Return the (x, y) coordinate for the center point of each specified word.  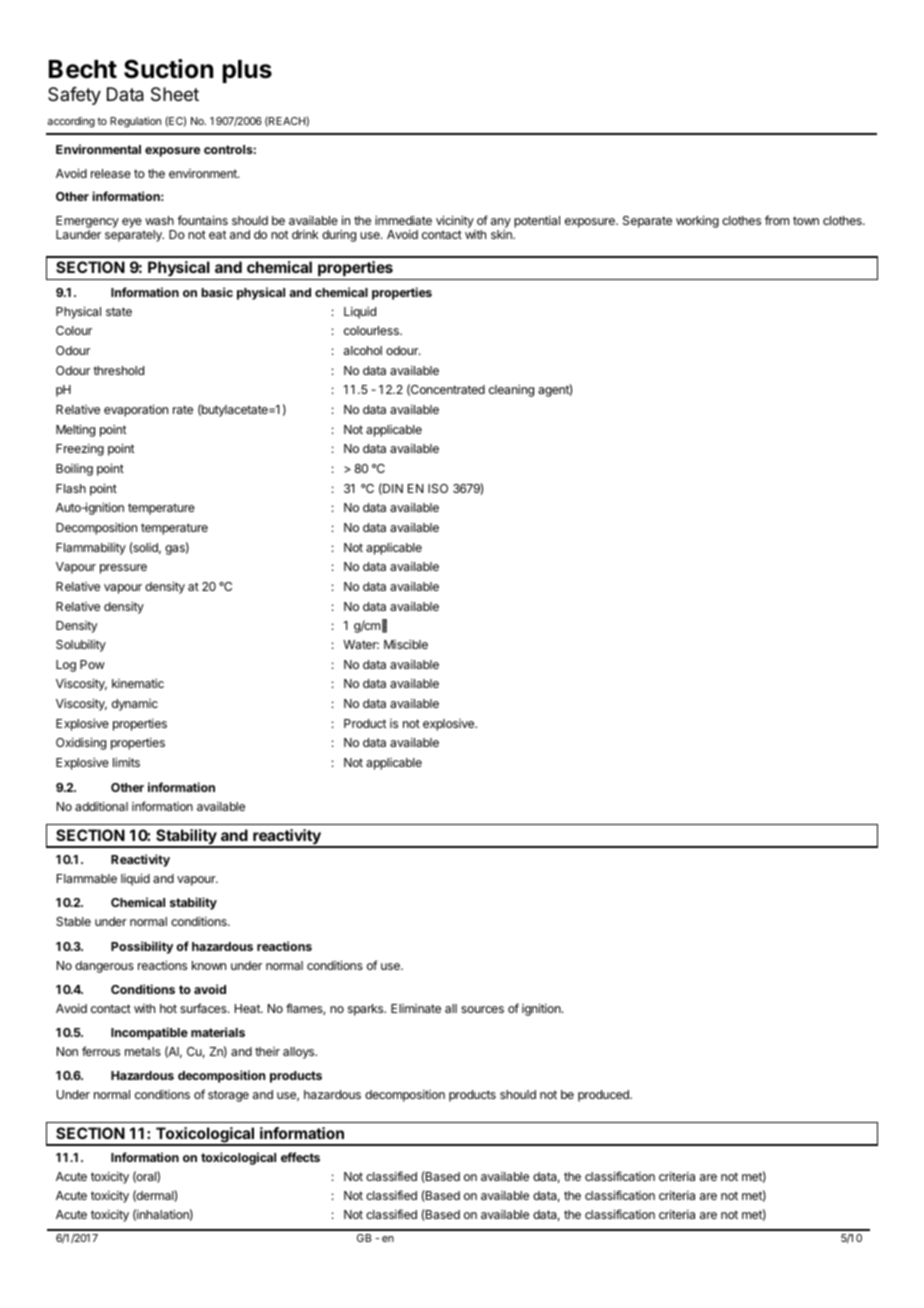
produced (604, 1096)
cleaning (511, 391)
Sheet (175, 94)
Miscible (406, 644)
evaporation (136, 410)
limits (126, 762)
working (697, 221)
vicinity (455, 221)
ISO (438, 488)
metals (143, 1051)
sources (482, 1009)
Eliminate (416, 1008)
